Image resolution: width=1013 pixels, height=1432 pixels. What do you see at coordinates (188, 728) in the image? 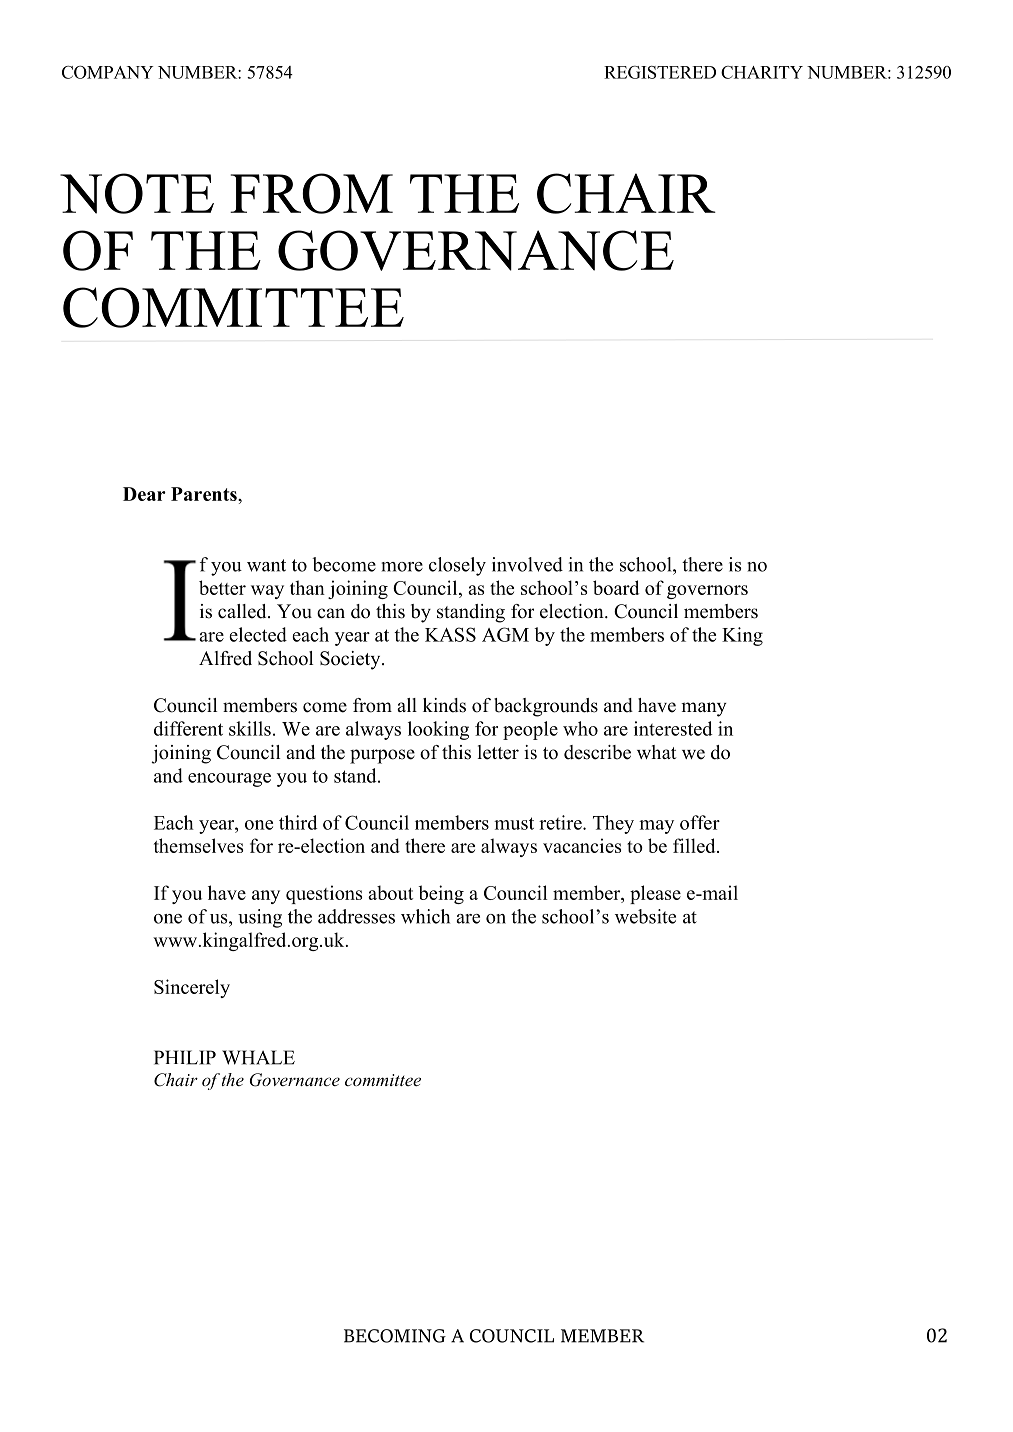
I see `different` at bounding box center [188, 728].
